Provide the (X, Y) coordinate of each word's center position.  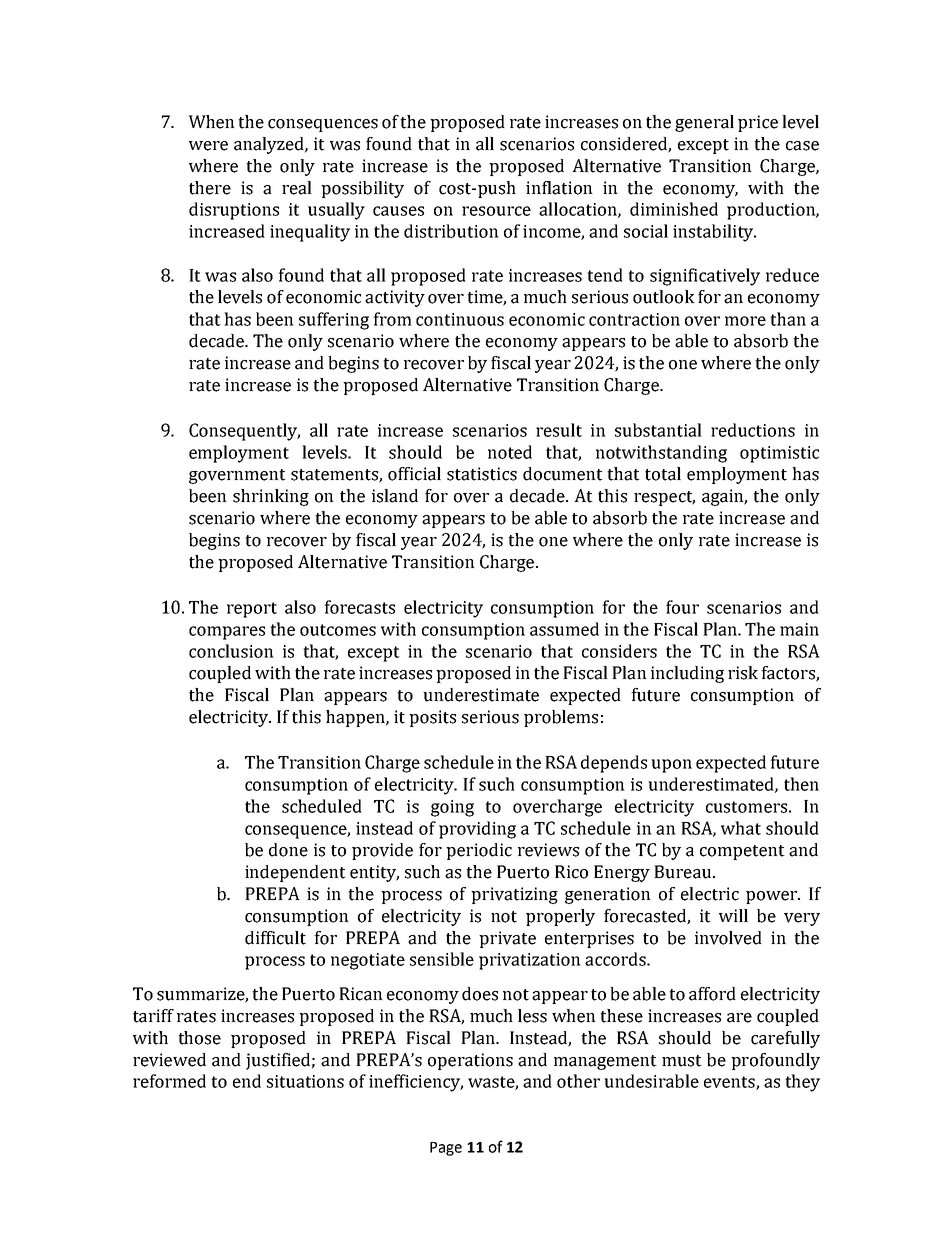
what (741, 828)
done (288, 850)
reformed (169, 1081)
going (452, 808)
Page (446, 1149)
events (730, 1083)
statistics (482, 474)
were (208, 146)
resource (496, 211)
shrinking (271, 497)
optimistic (779, 454)
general (704, 123)
